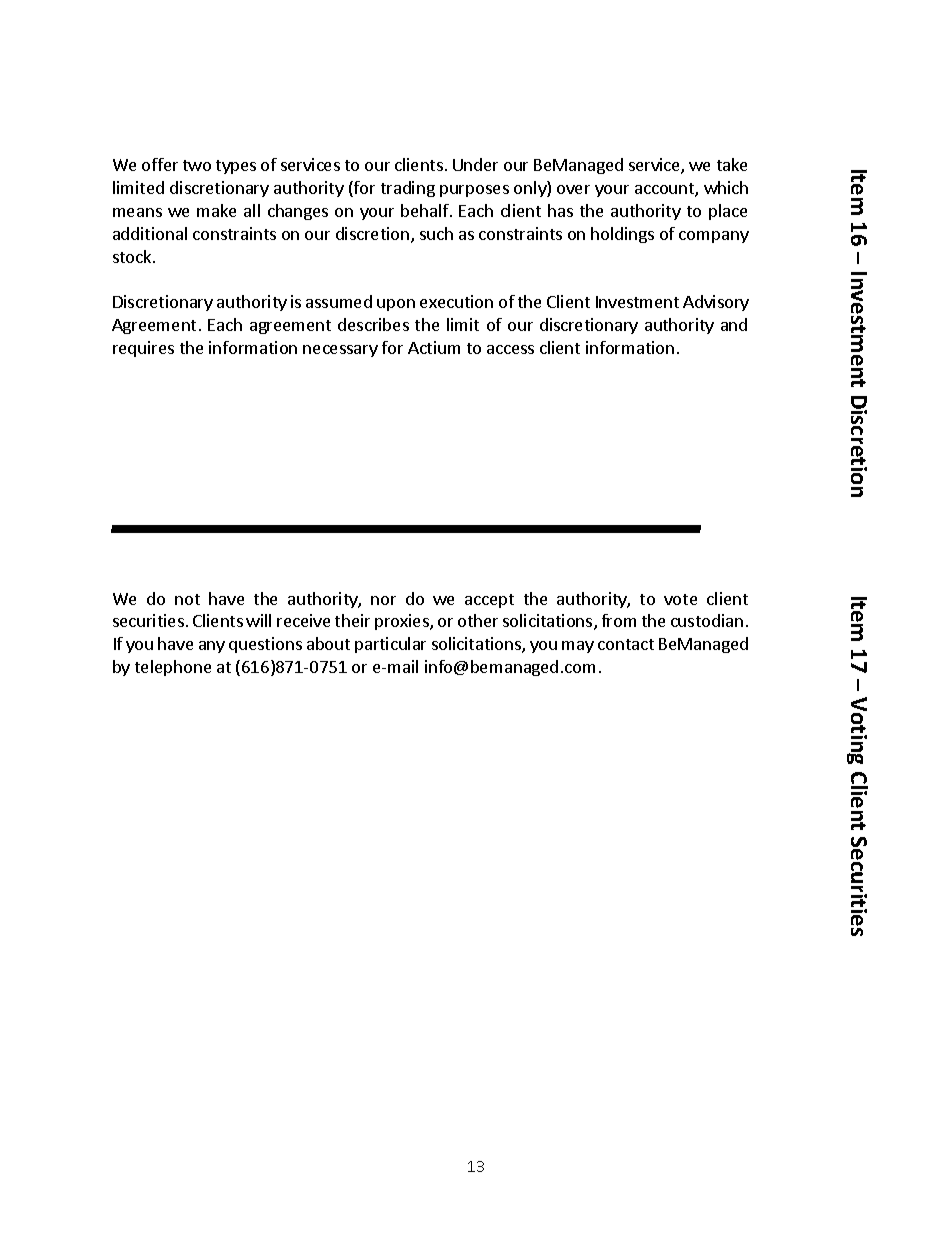 The height and width of the screenshot is (1233, 952). I want to click on which, so click(726, 187).
